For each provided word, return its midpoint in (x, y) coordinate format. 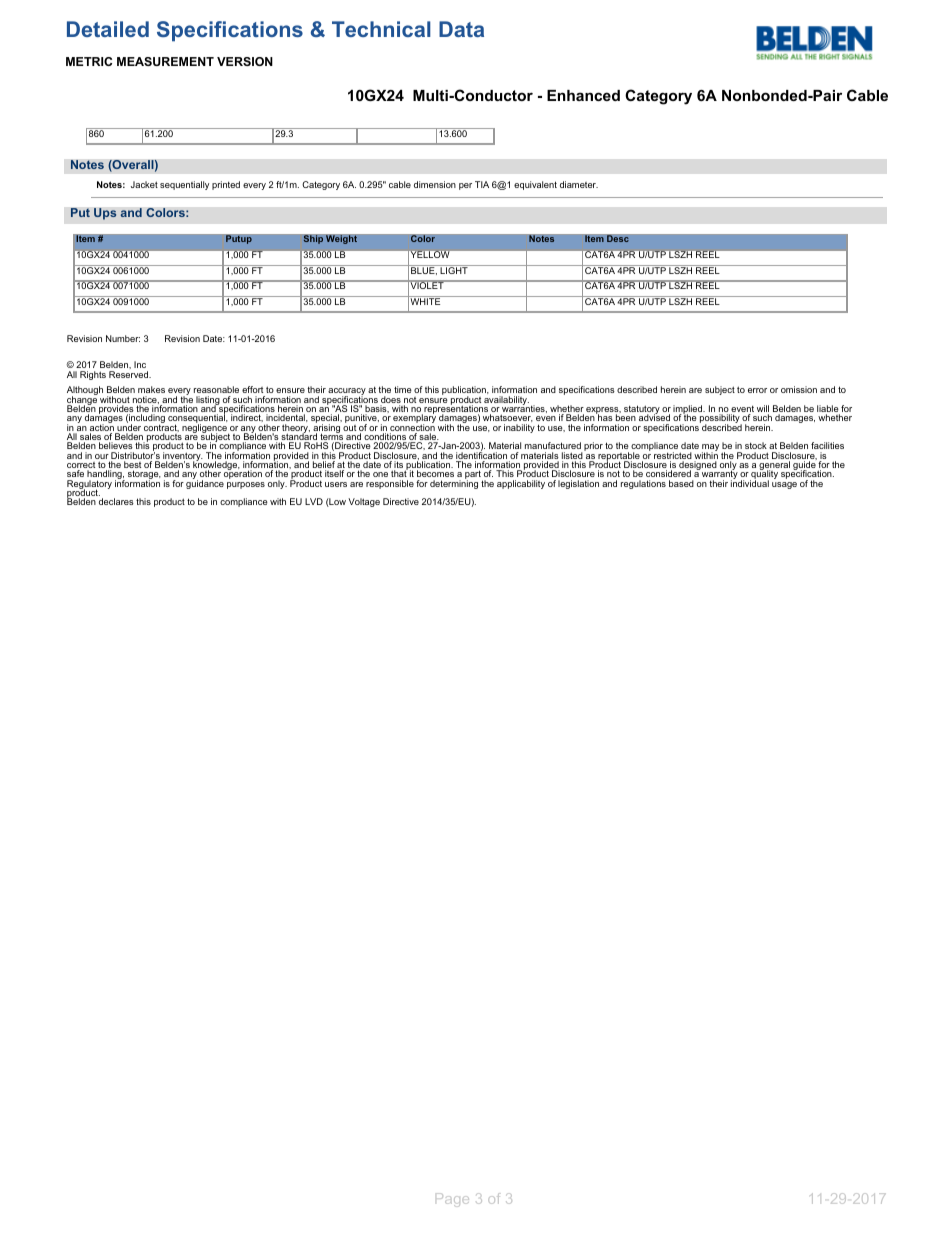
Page (452, 1200)
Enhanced (583, 95)
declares (116, 501)
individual (750, 482)
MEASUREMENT (165, 61)
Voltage (364, 502)
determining (454, 483)
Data (461, 29)
